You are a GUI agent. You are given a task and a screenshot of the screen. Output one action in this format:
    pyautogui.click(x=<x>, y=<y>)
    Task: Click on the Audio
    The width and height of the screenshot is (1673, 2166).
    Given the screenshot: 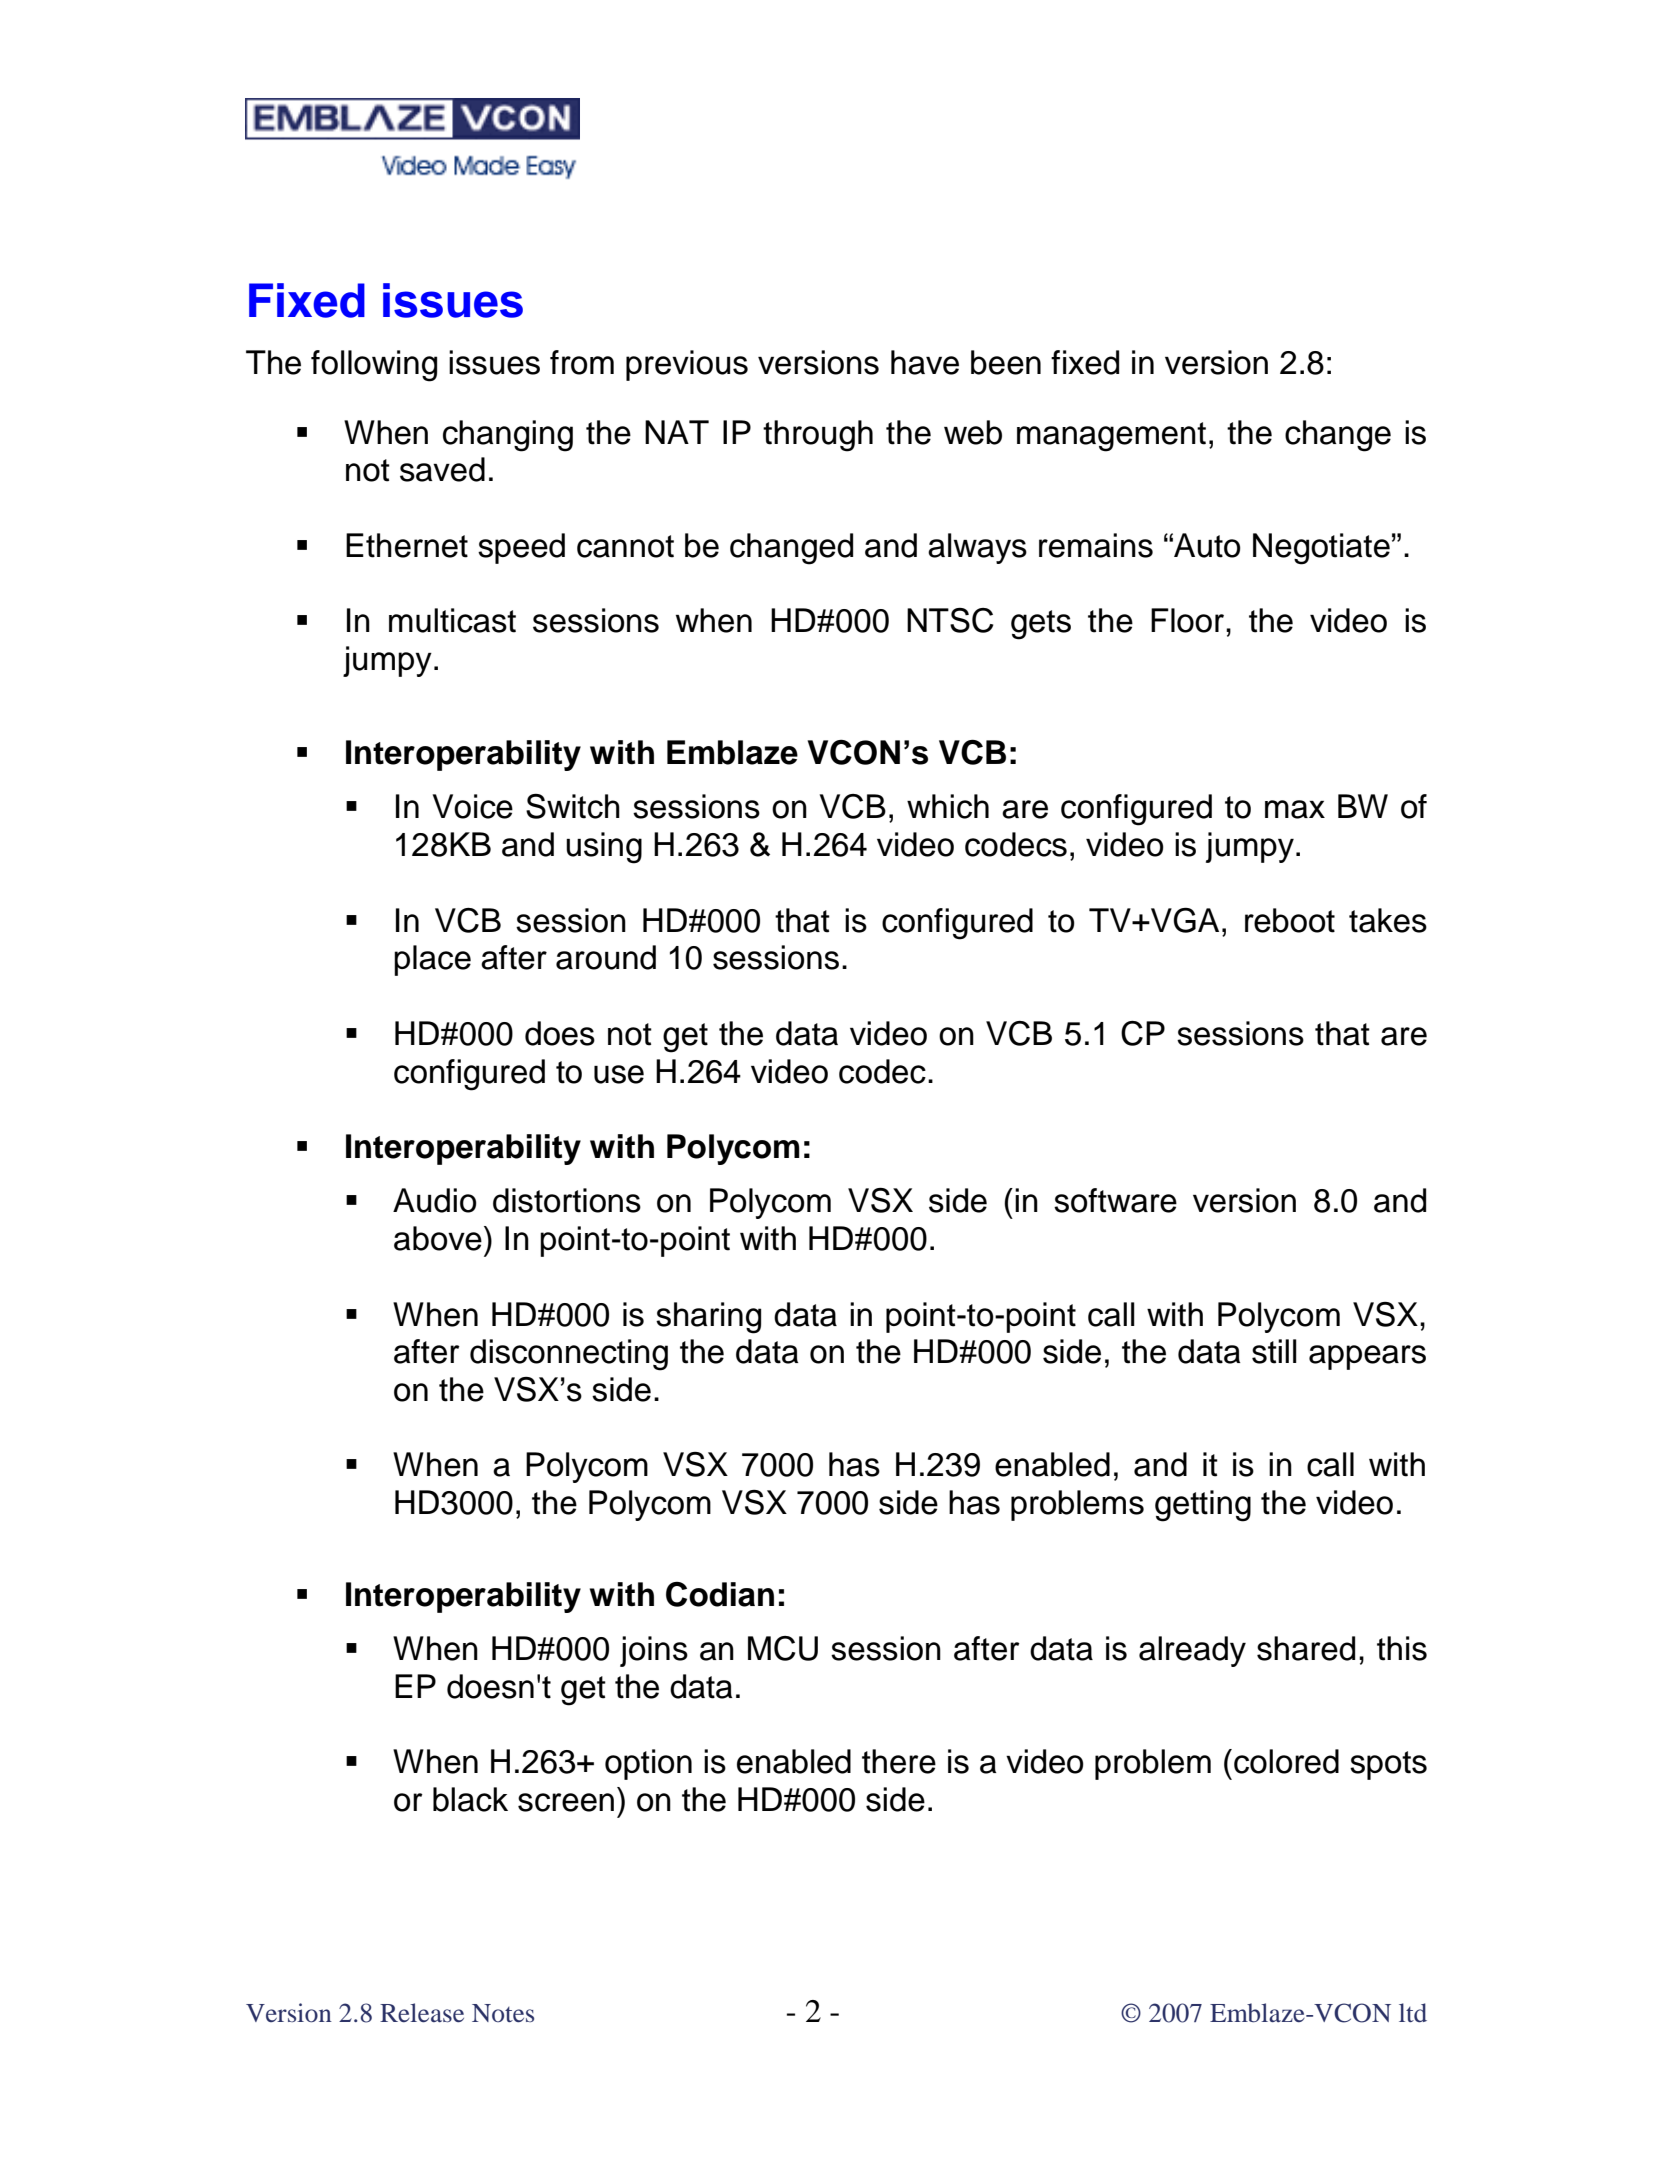 What is the action you would take?
    pyautogui.click(x=435, y=1200)
